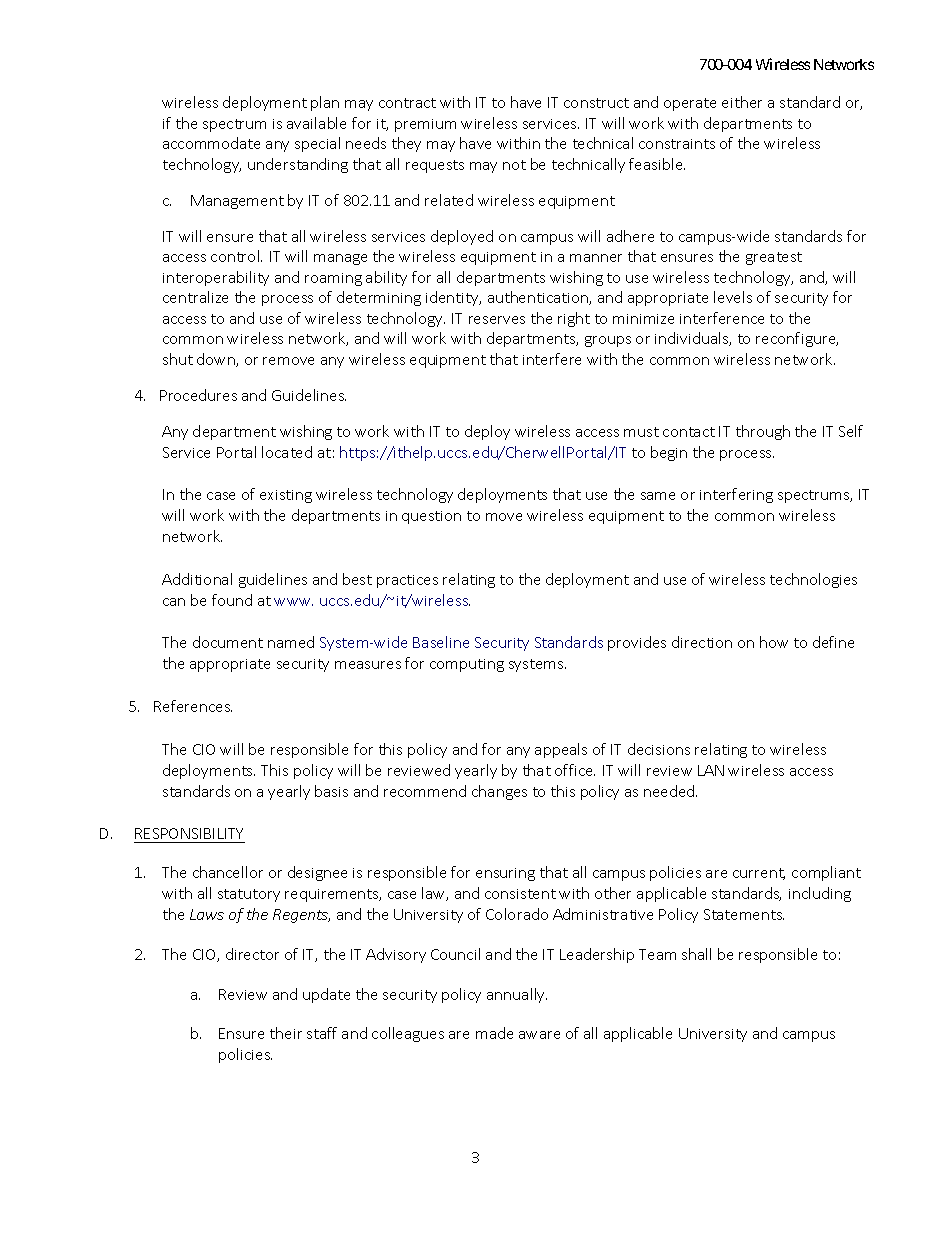 The height and width of the screenshot is (1233, 952). I want to click on accommodate, so click(211, 143).
